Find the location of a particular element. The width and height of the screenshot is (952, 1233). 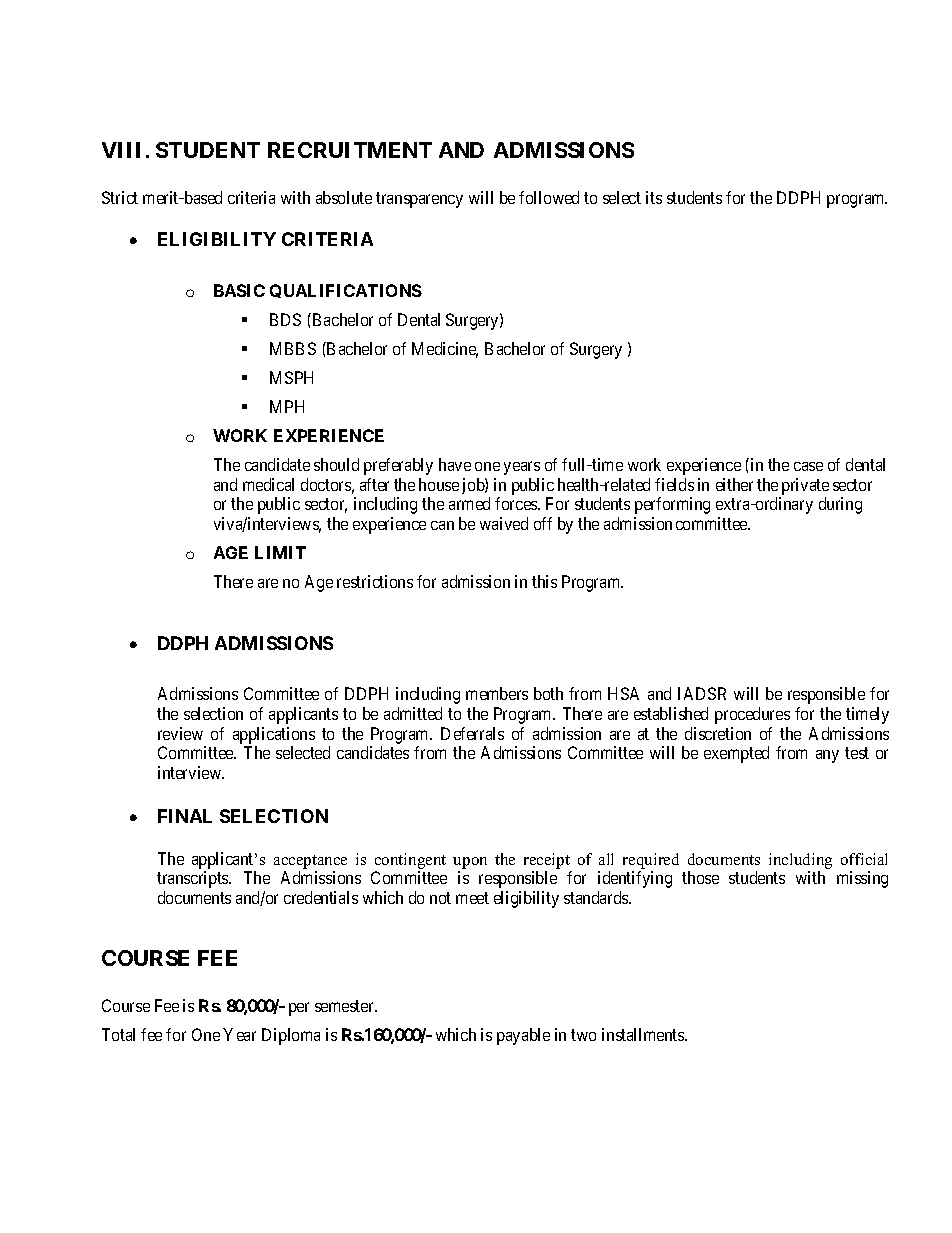

during is located at coordinates (840, 505).
